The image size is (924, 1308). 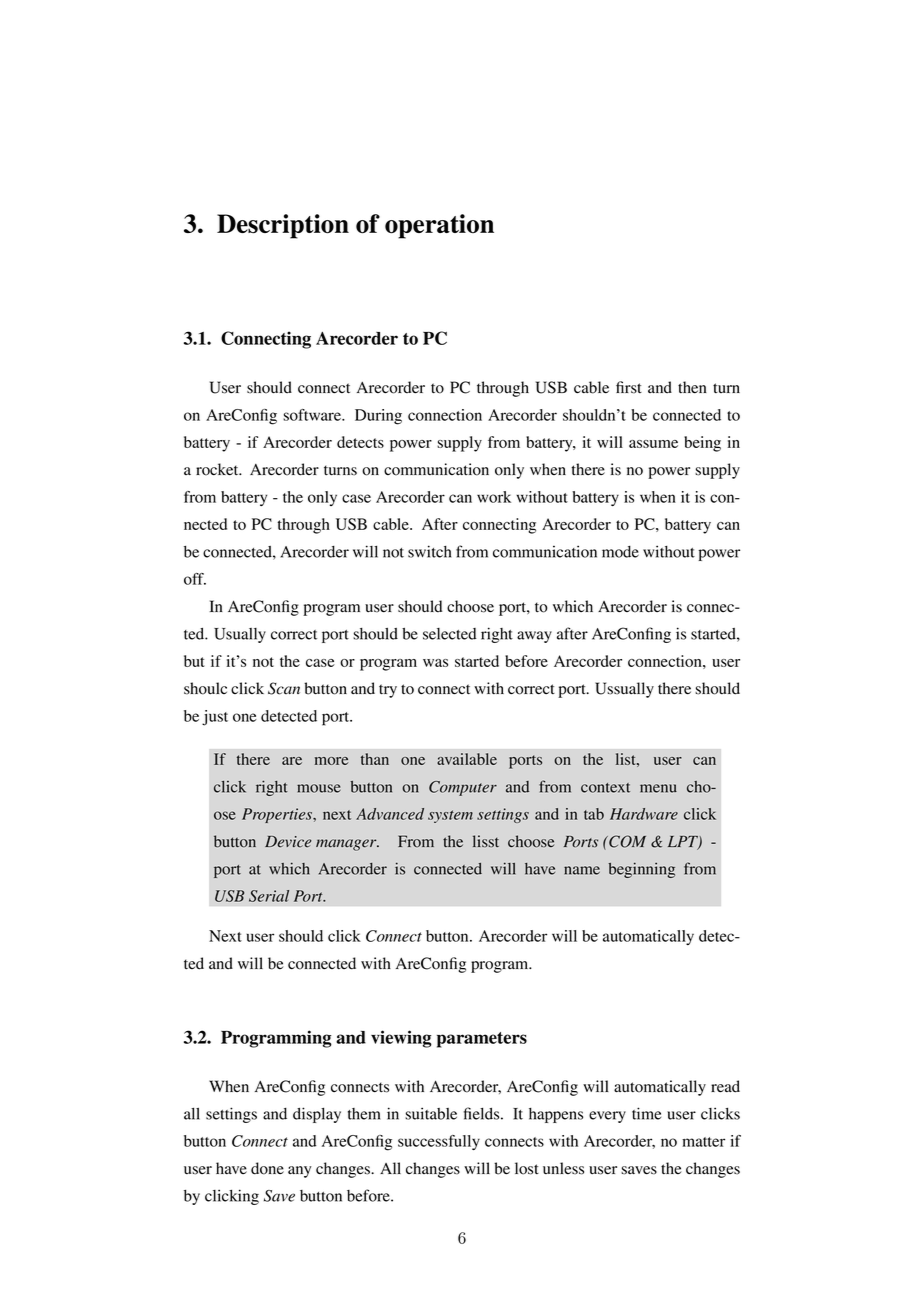 I want to click on then, so click(x=692, y=387).
